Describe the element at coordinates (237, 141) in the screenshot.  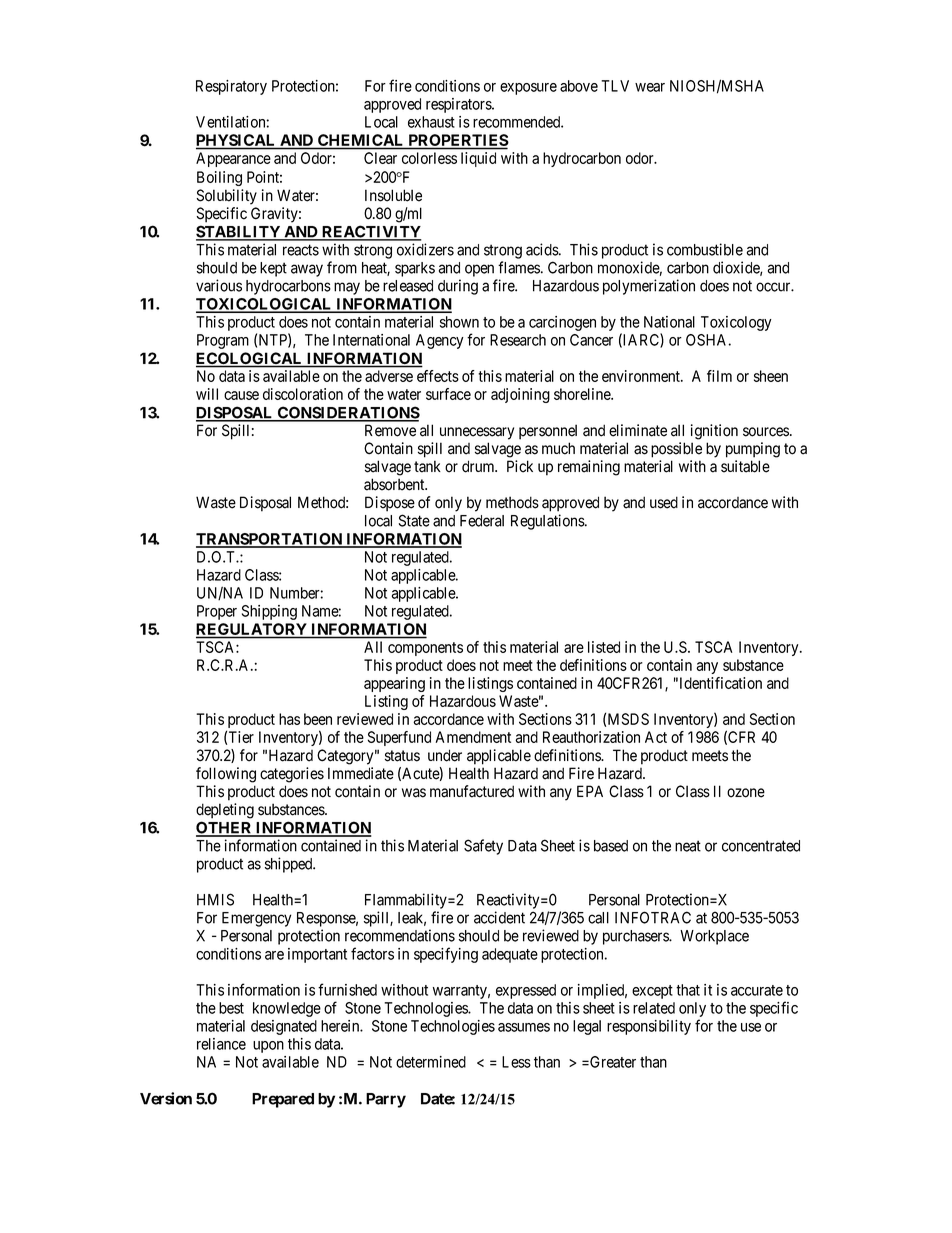
I see `PHYSICAL` at that location.
